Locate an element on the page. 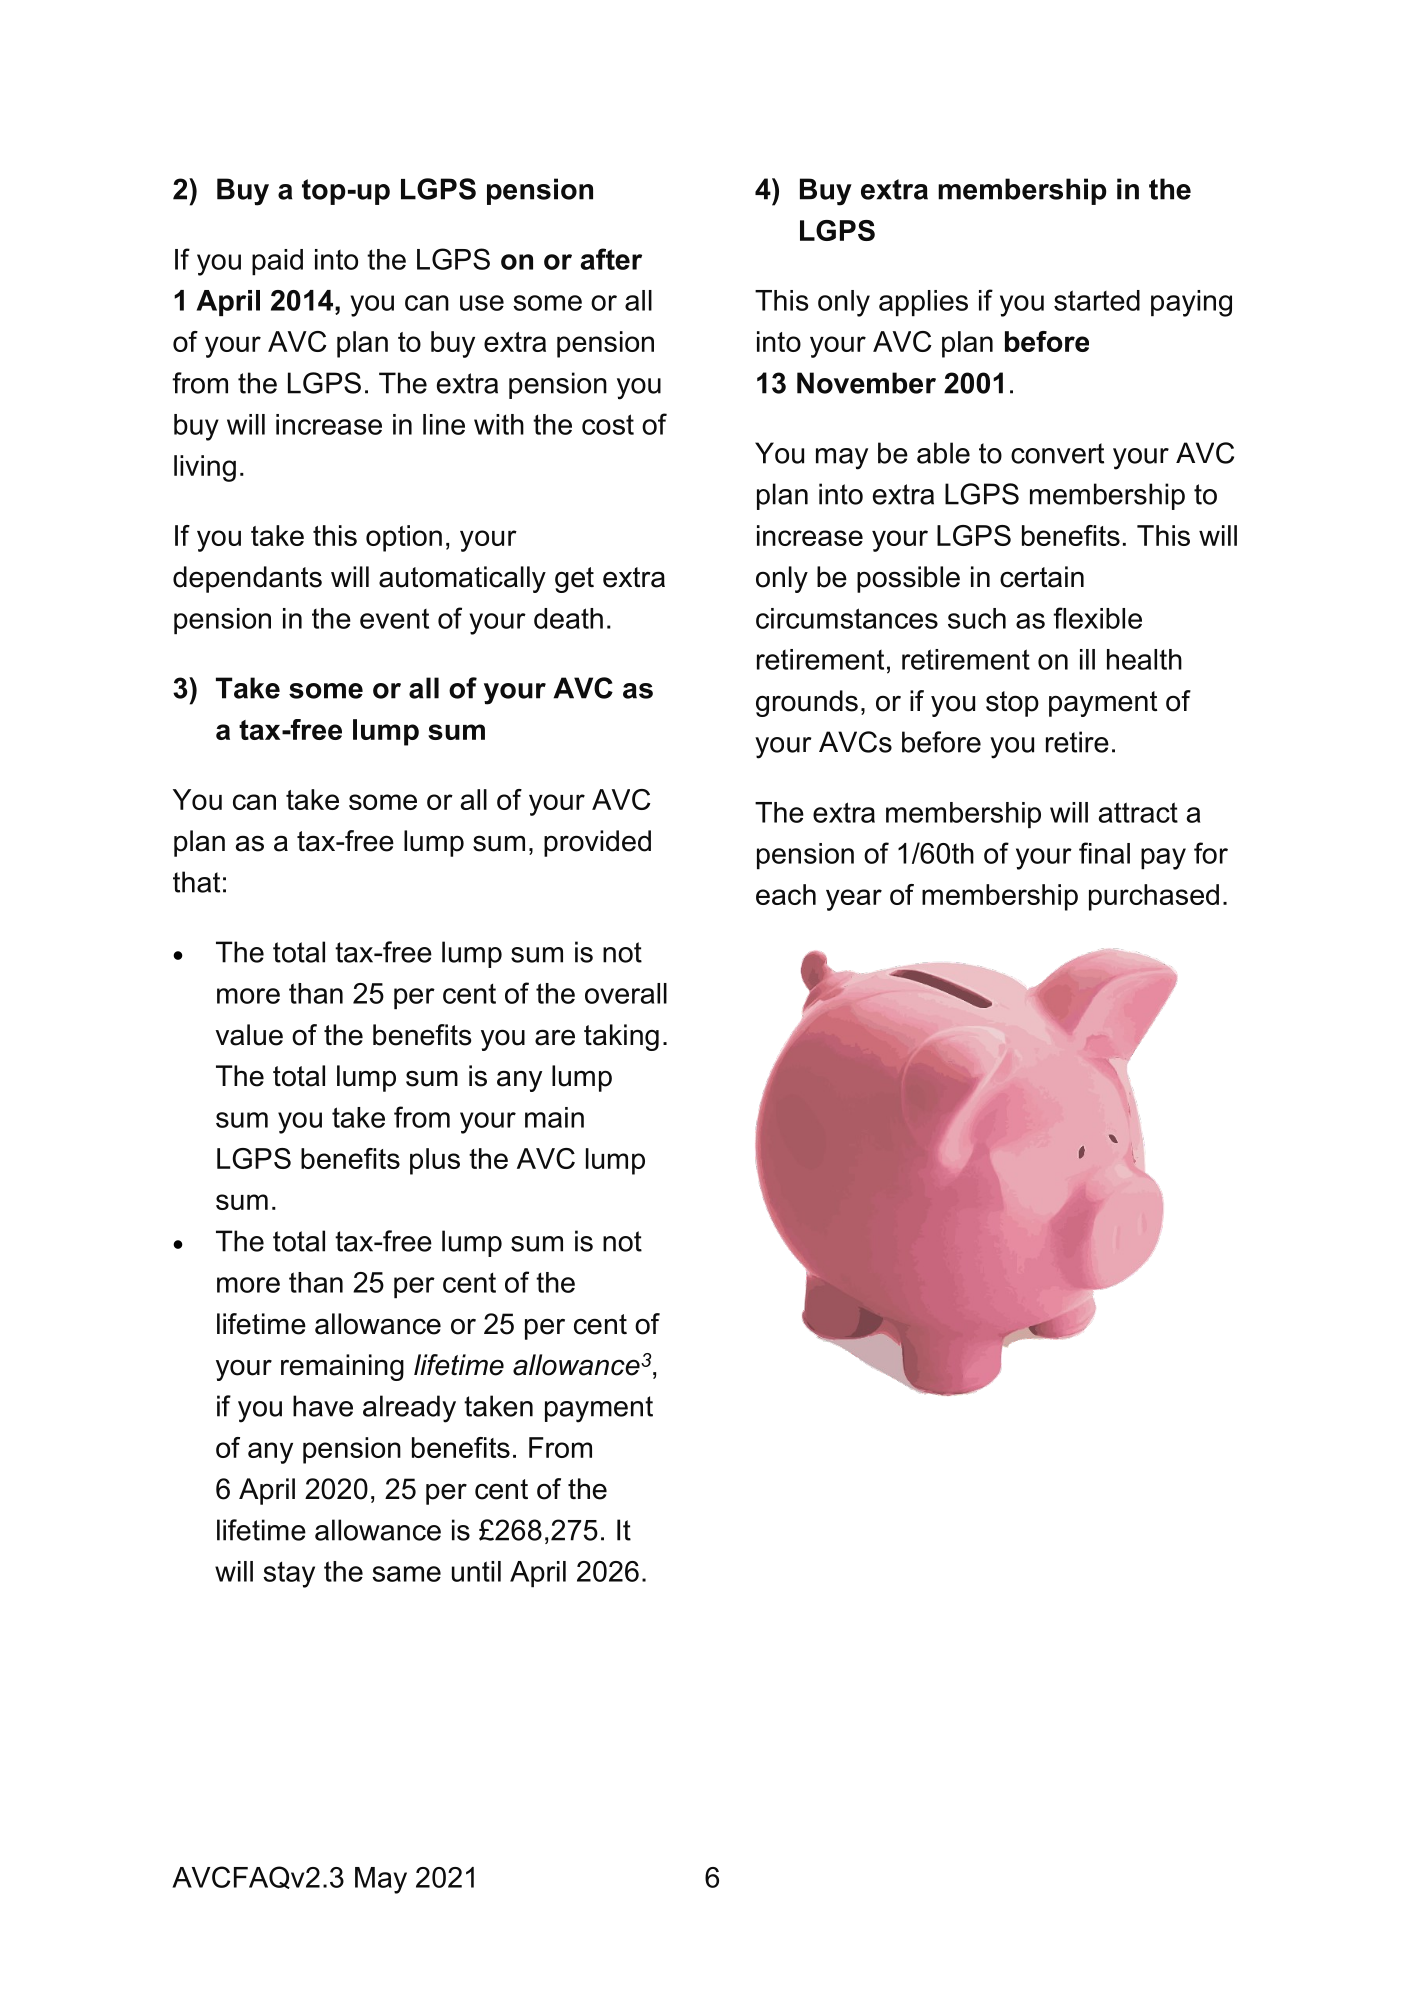 This page has height=2015, width=1425. year is located at coordinates (854, 900).
